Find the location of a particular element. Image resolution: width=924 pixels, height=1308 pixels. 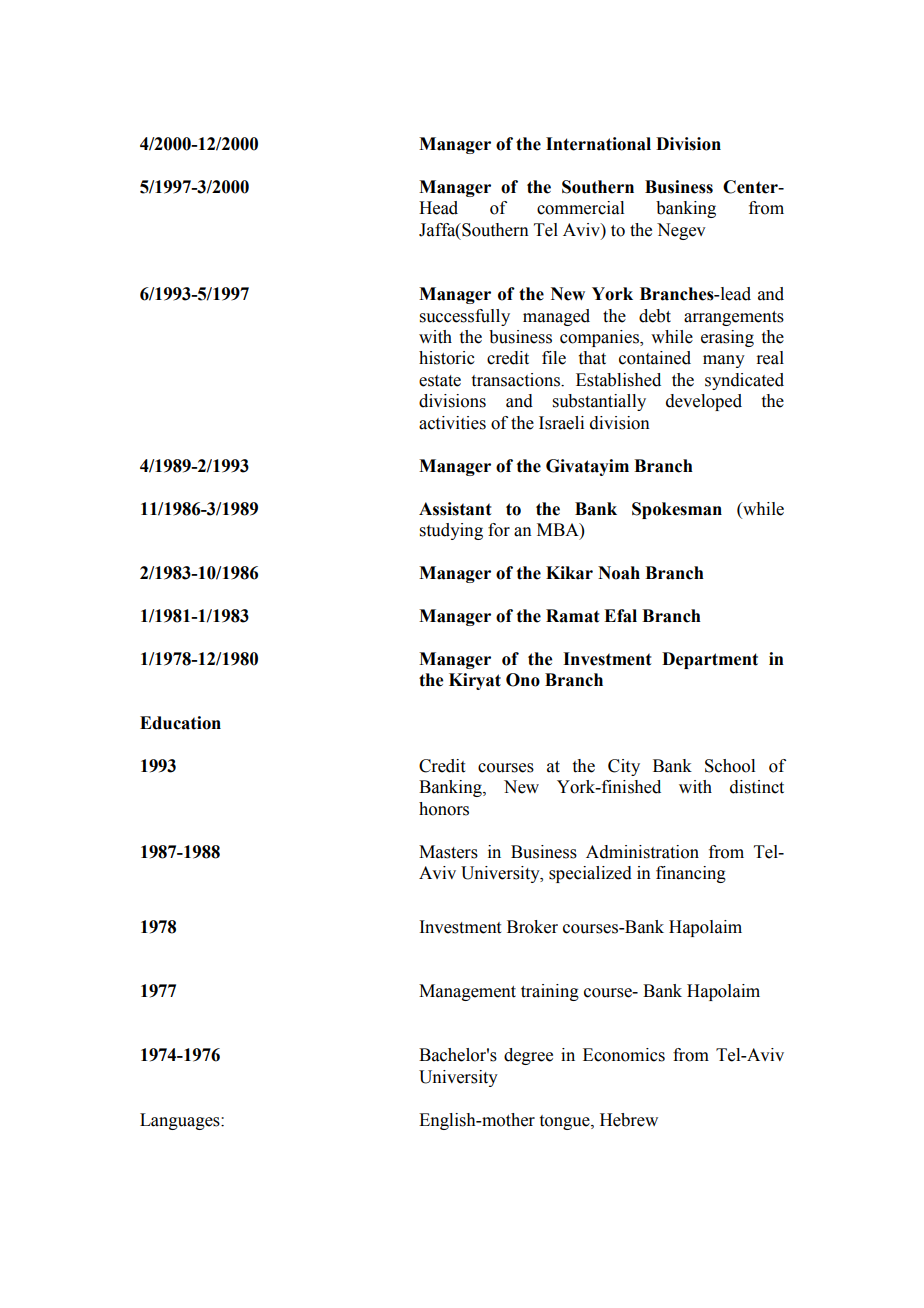

commercial is located at coordinates (580, 208).
